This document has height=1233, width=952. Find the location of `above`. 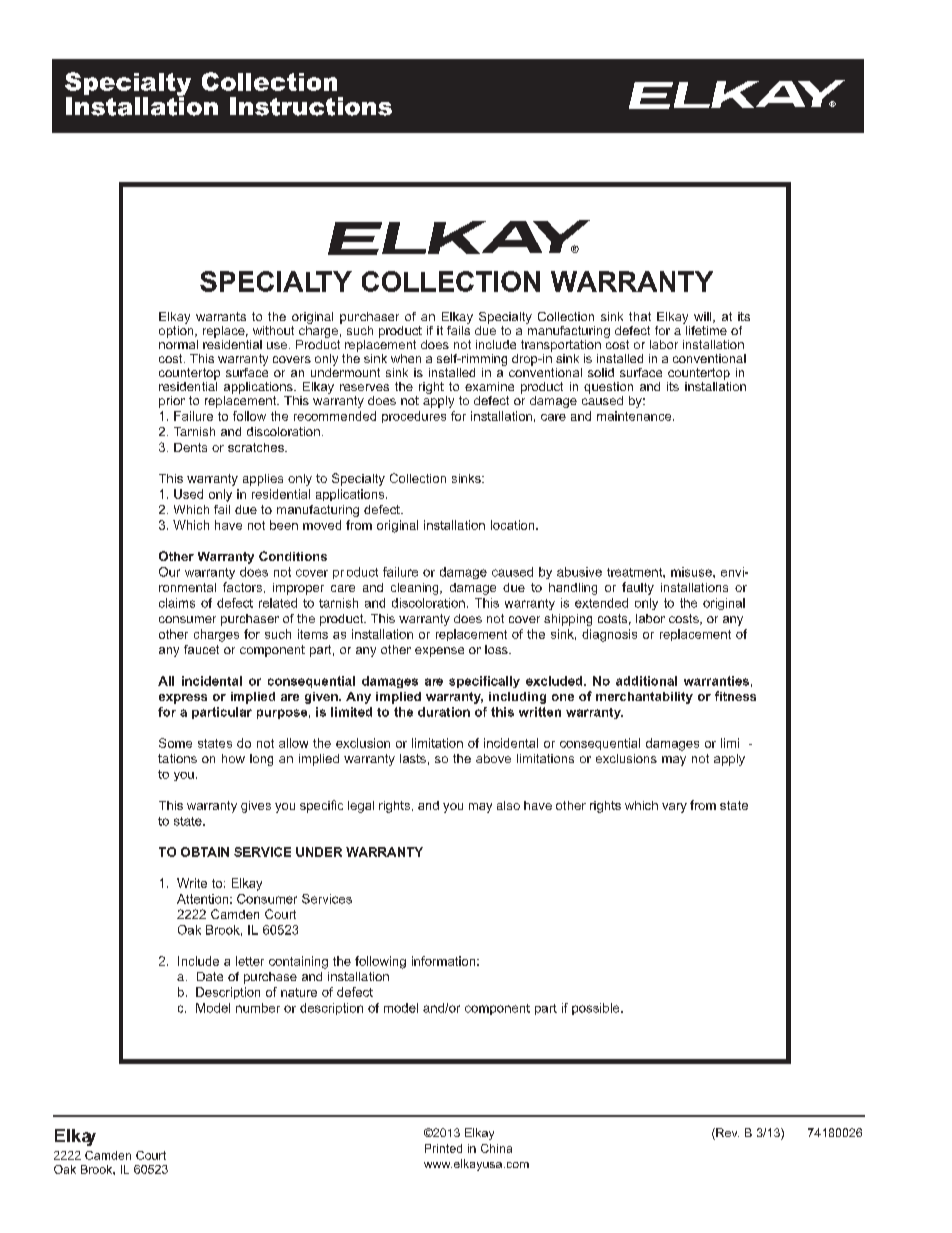

above is located at coordinates (493, 758).
